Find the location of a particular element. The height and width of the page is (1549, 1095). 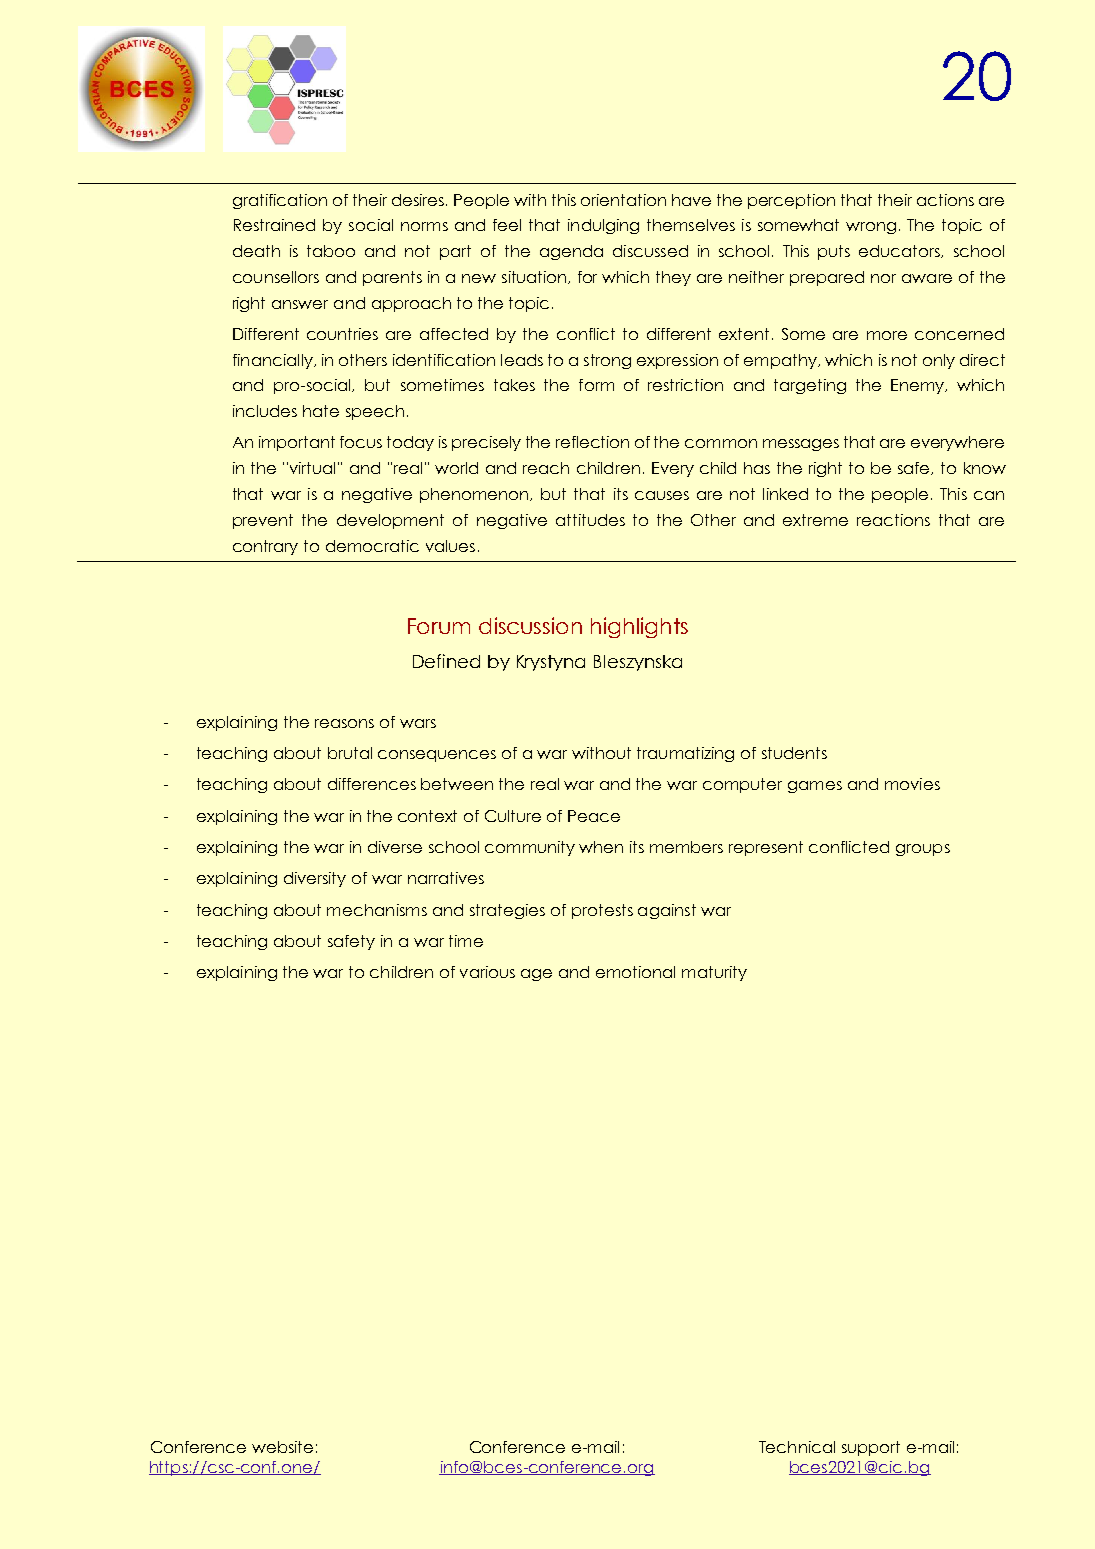

emotional is located at coordinates (635, 972).
